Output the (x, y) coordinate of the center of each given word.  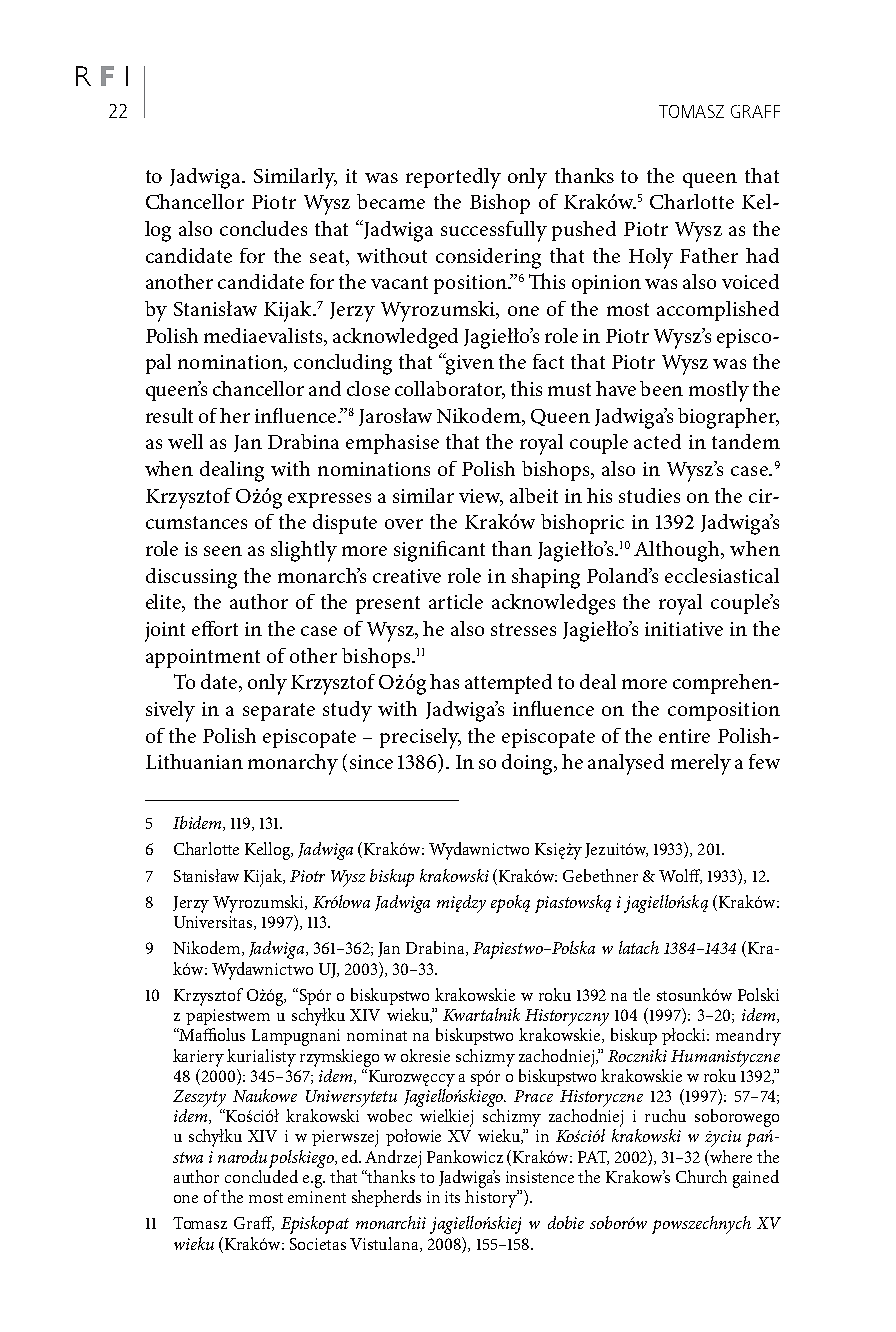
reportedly (453, 178)
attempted (508, 684)
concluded (261, 1175)
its (452, 1197)
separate (279, 712)
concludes (263, 228)
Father (709, 255)
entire (684, 736)
